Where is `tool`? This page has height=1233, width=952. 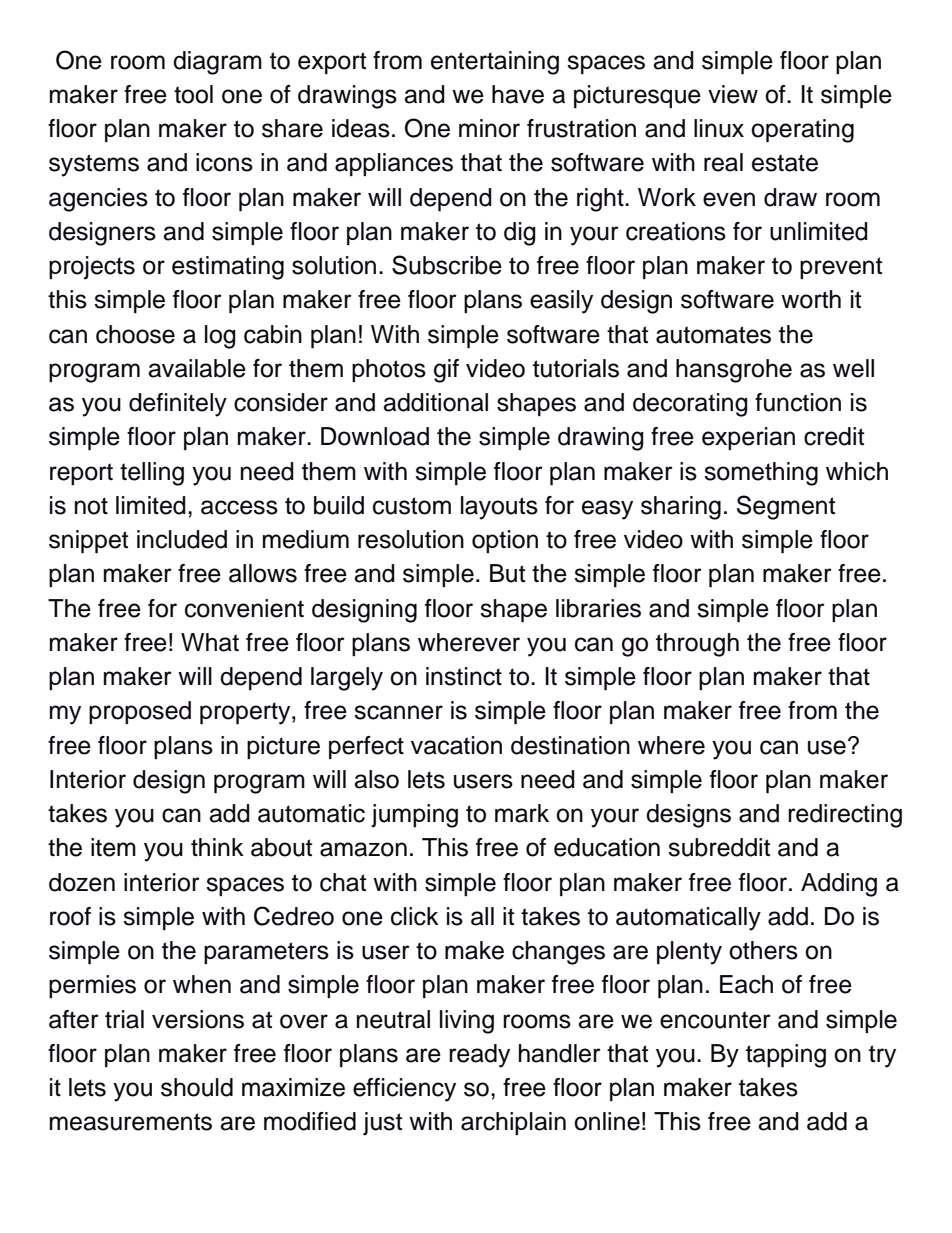 tool is located at coordinates (193, 94).
